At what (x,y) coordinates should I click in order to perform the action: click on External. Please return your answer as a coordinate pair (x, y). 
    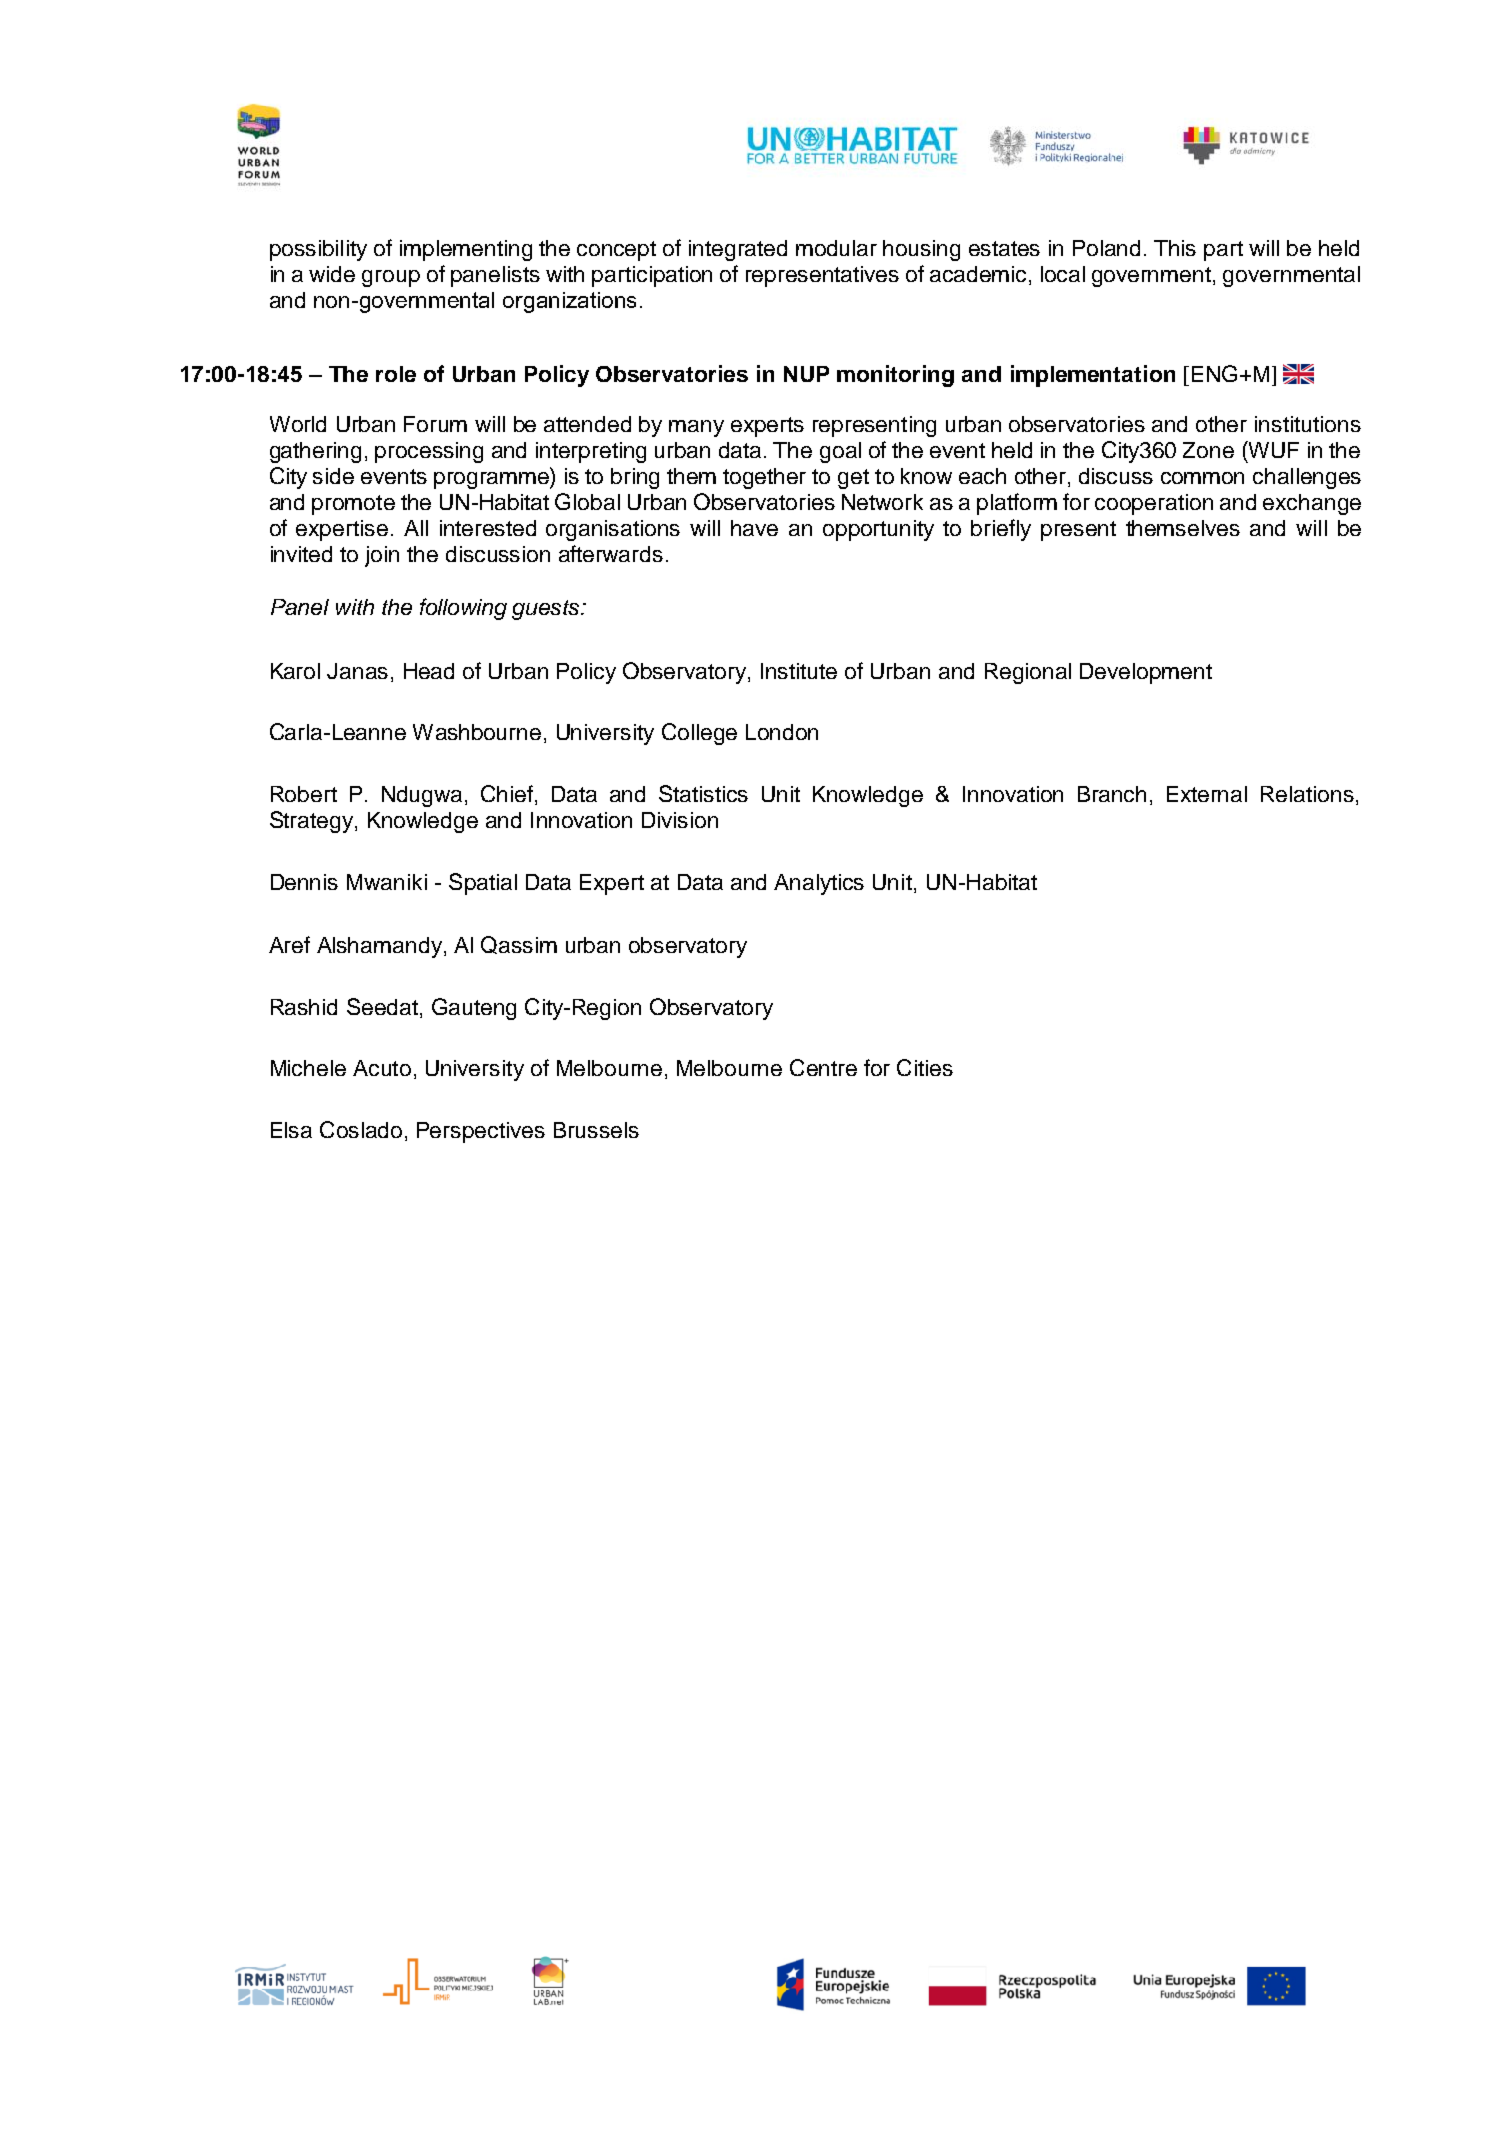
    Looking at the image, I should click on (1207, 794).
